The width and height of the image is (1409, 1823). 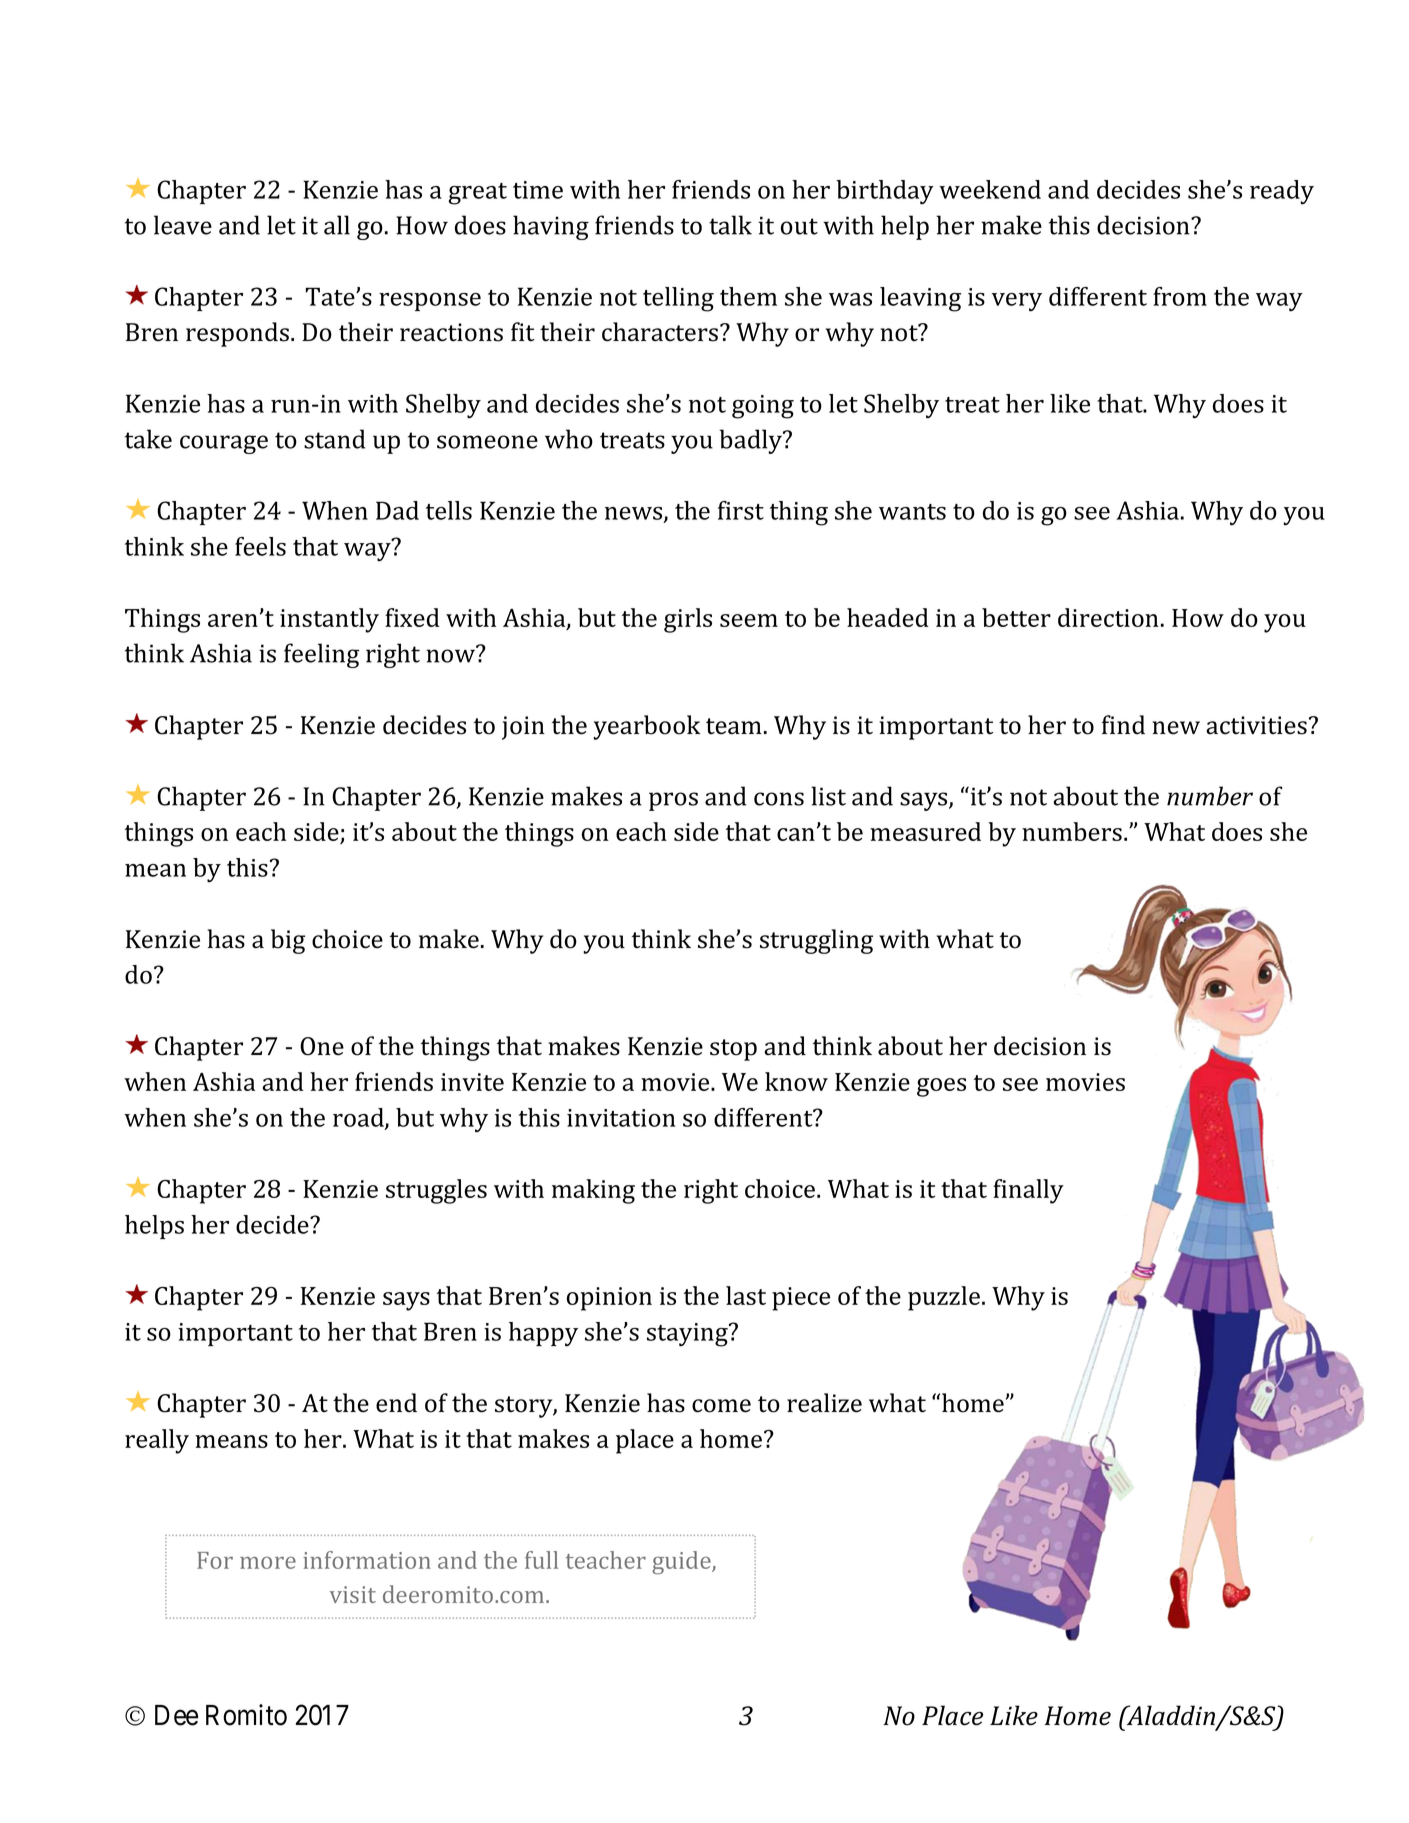 I want to click on invitation, so click(x=621, y=1118).
